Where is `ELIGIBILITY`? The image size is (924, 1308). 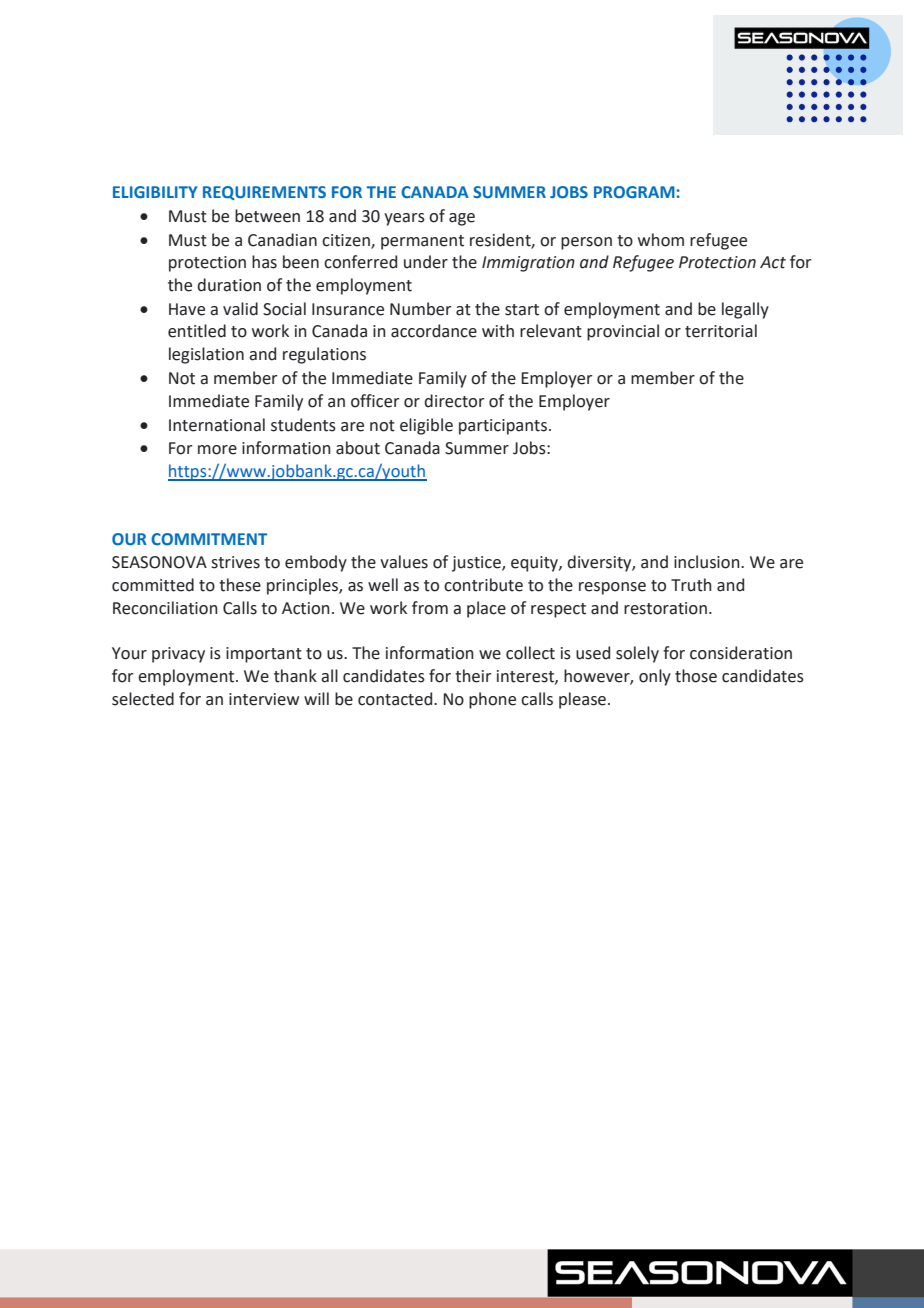 ELIGIBILITY is located at coordinates (155, 192).
